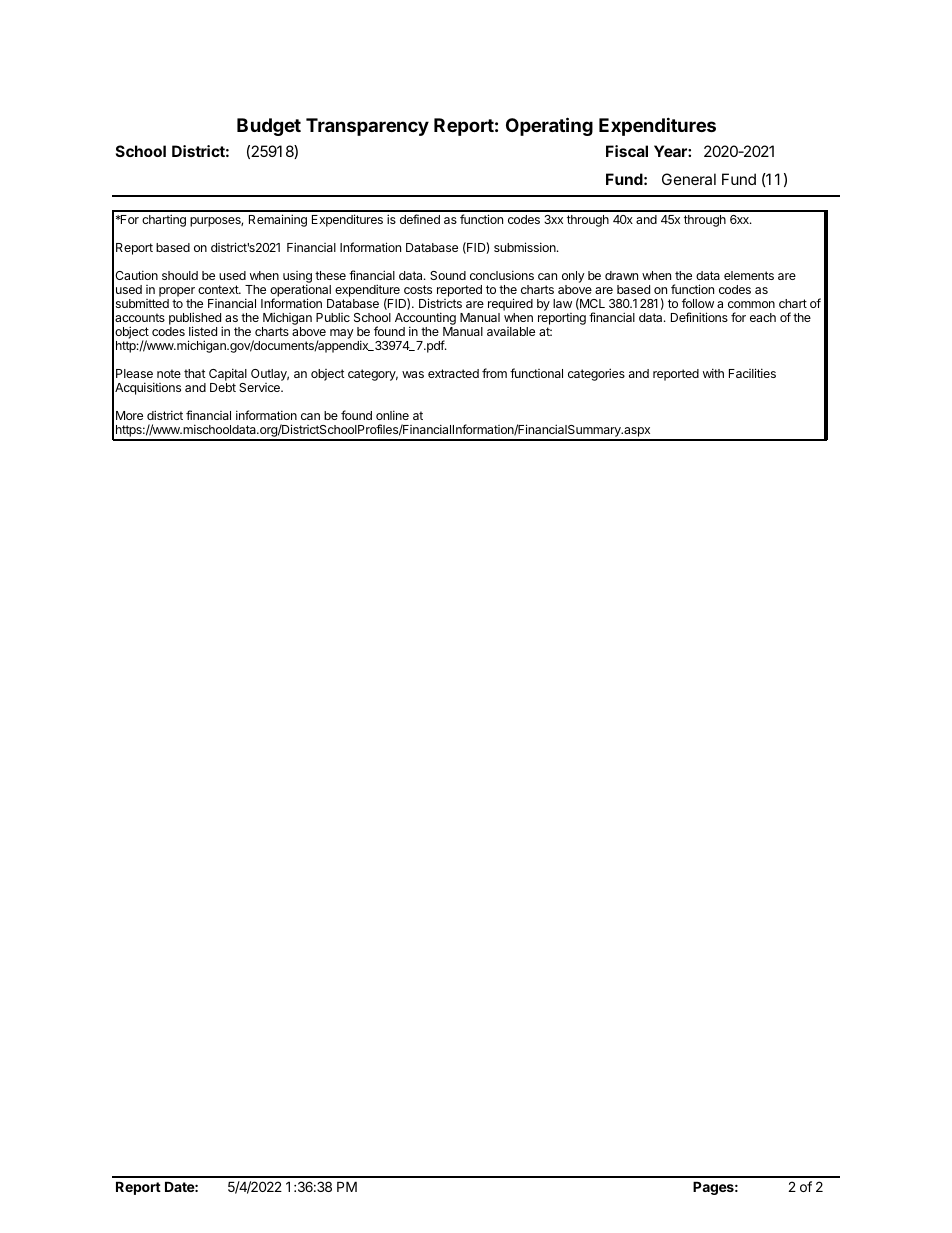 The height and width of the screenshot is (1233, 952). What do you see at coordinates (671, 151) in the screenshot?
I see `Year` at bounding box center [671, 151].
